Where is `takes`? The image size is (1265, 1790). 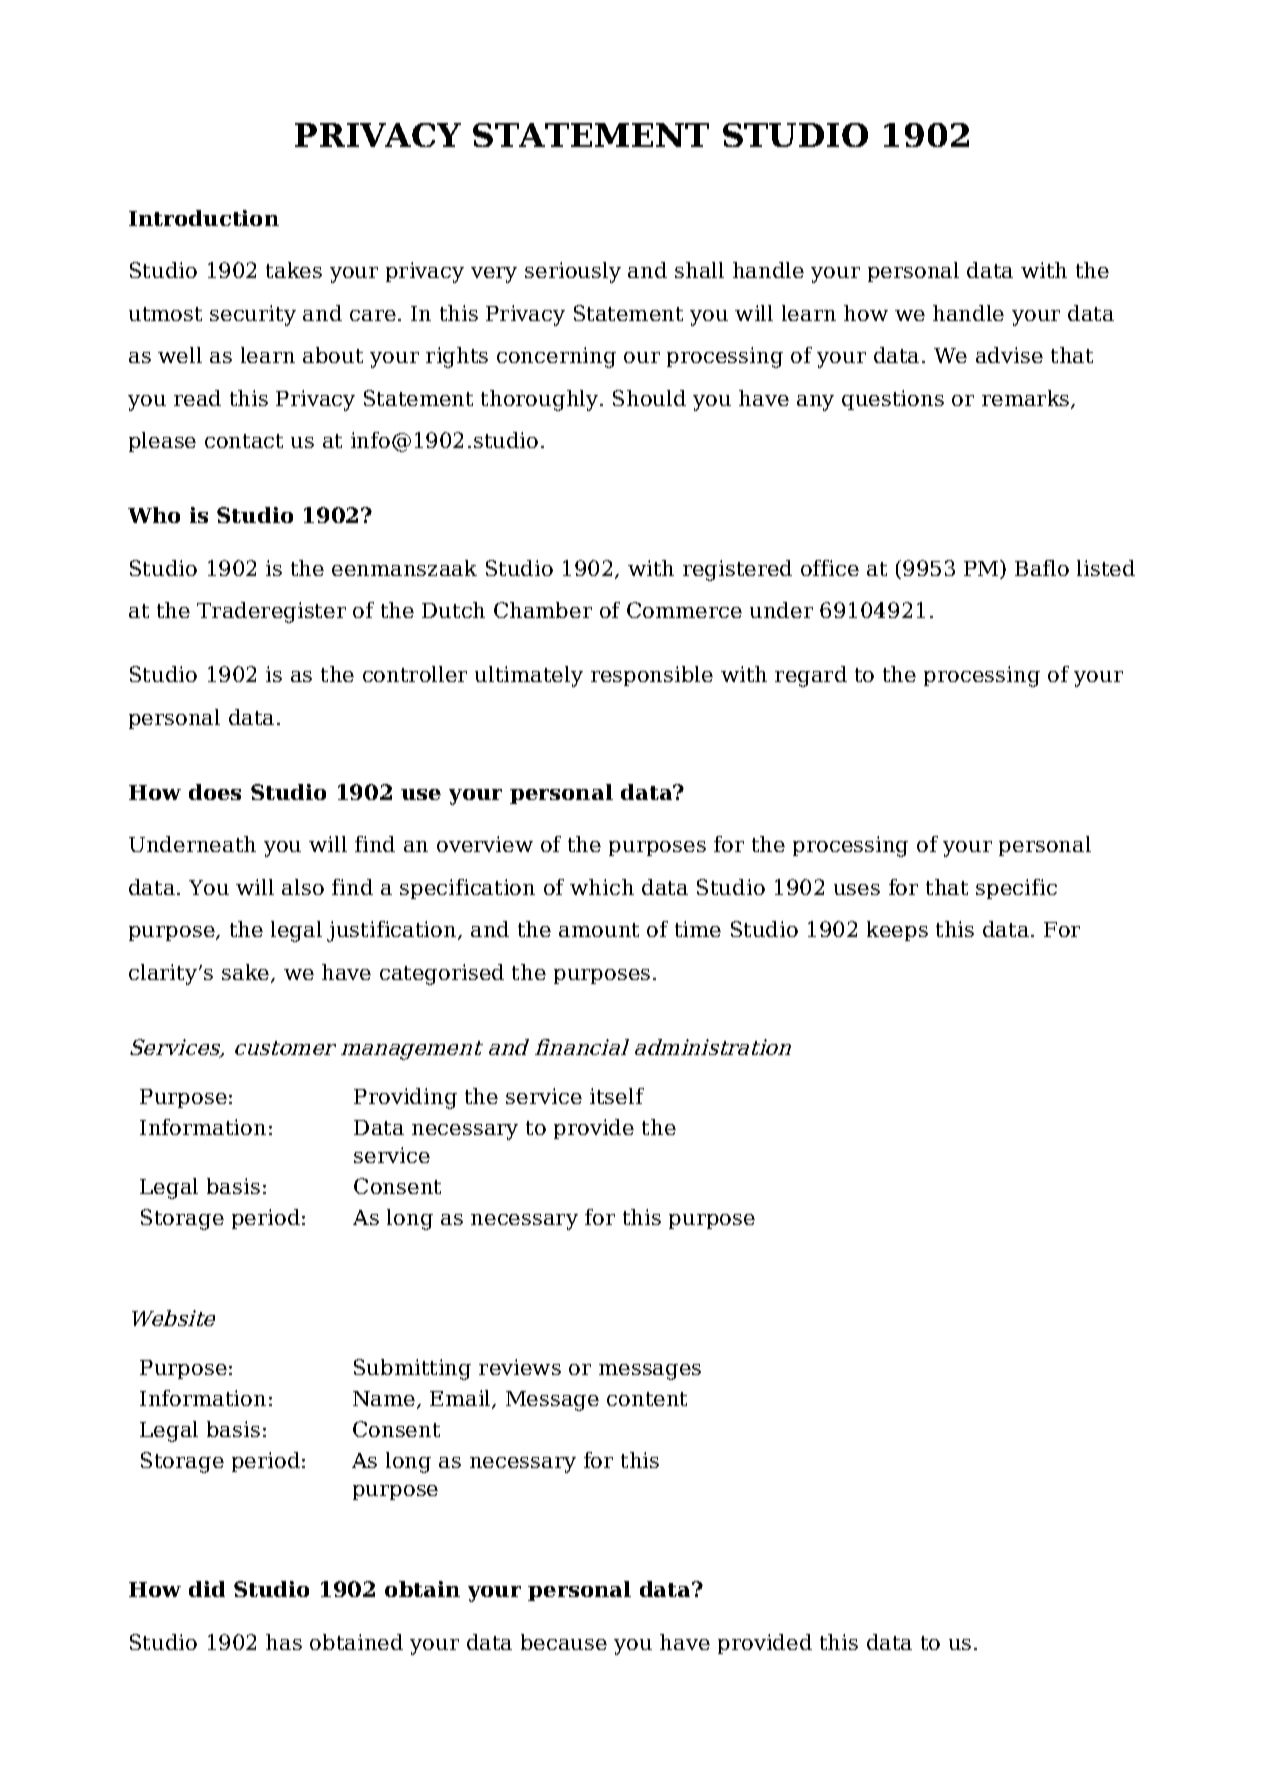
takes is located at coordinates (294, 270).
